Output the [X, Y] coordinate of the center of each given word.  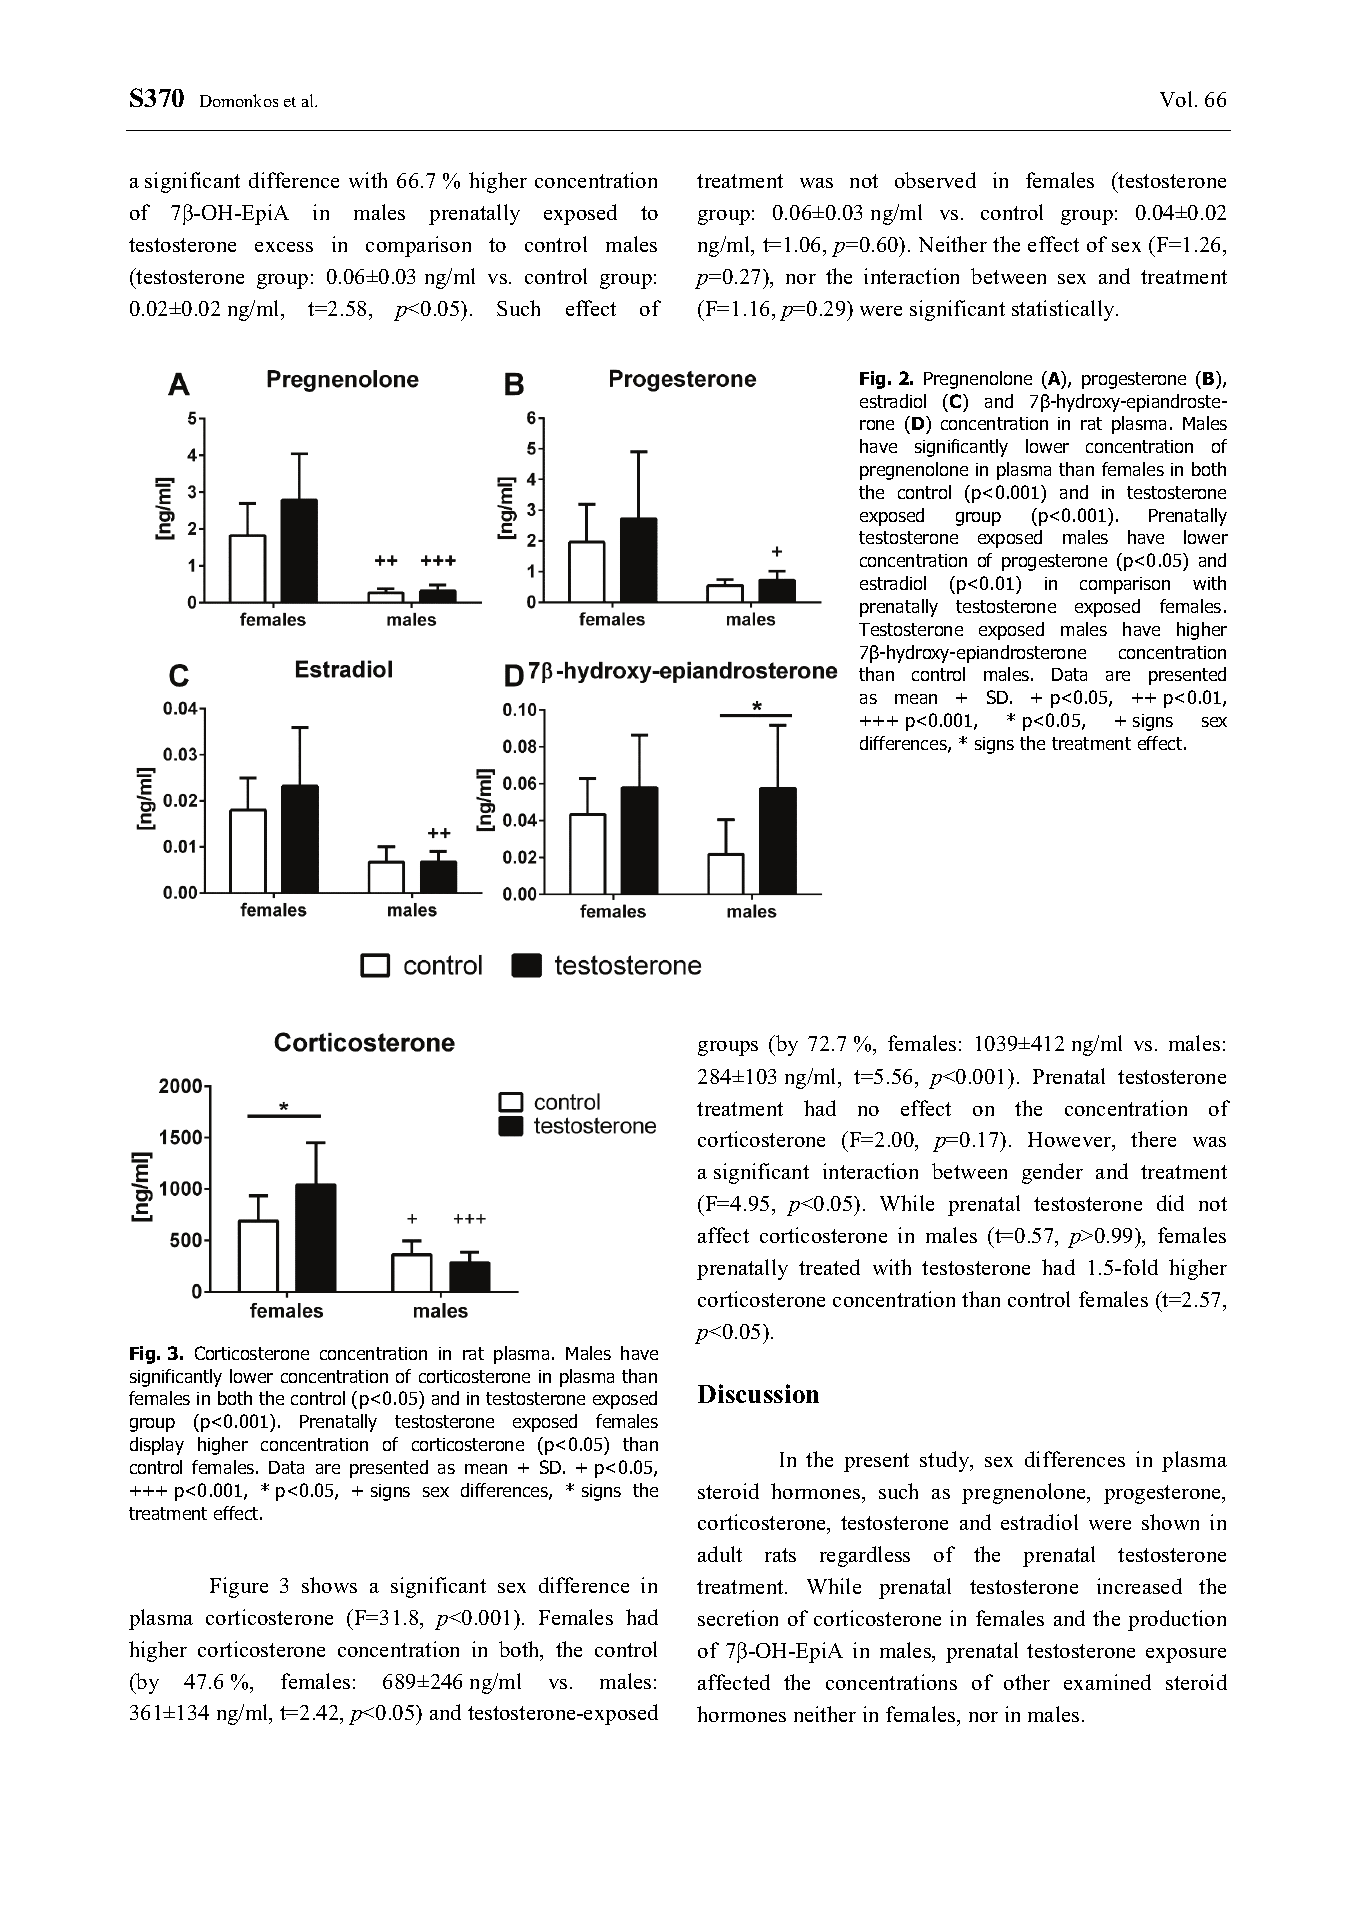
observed [935, 180]
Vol [1176, 99]
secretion [738, 1618]
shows [329, 1585]
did [1170, 1203]
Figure [239, 1587]
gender [1052, 1173]
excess [284, 247]
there [1153, 1139]
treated [829, 1267]
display [157, 1446]
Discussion [758, 1393]
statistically [1065, 310]
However [1071, 1141]
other [1027, 1682]
